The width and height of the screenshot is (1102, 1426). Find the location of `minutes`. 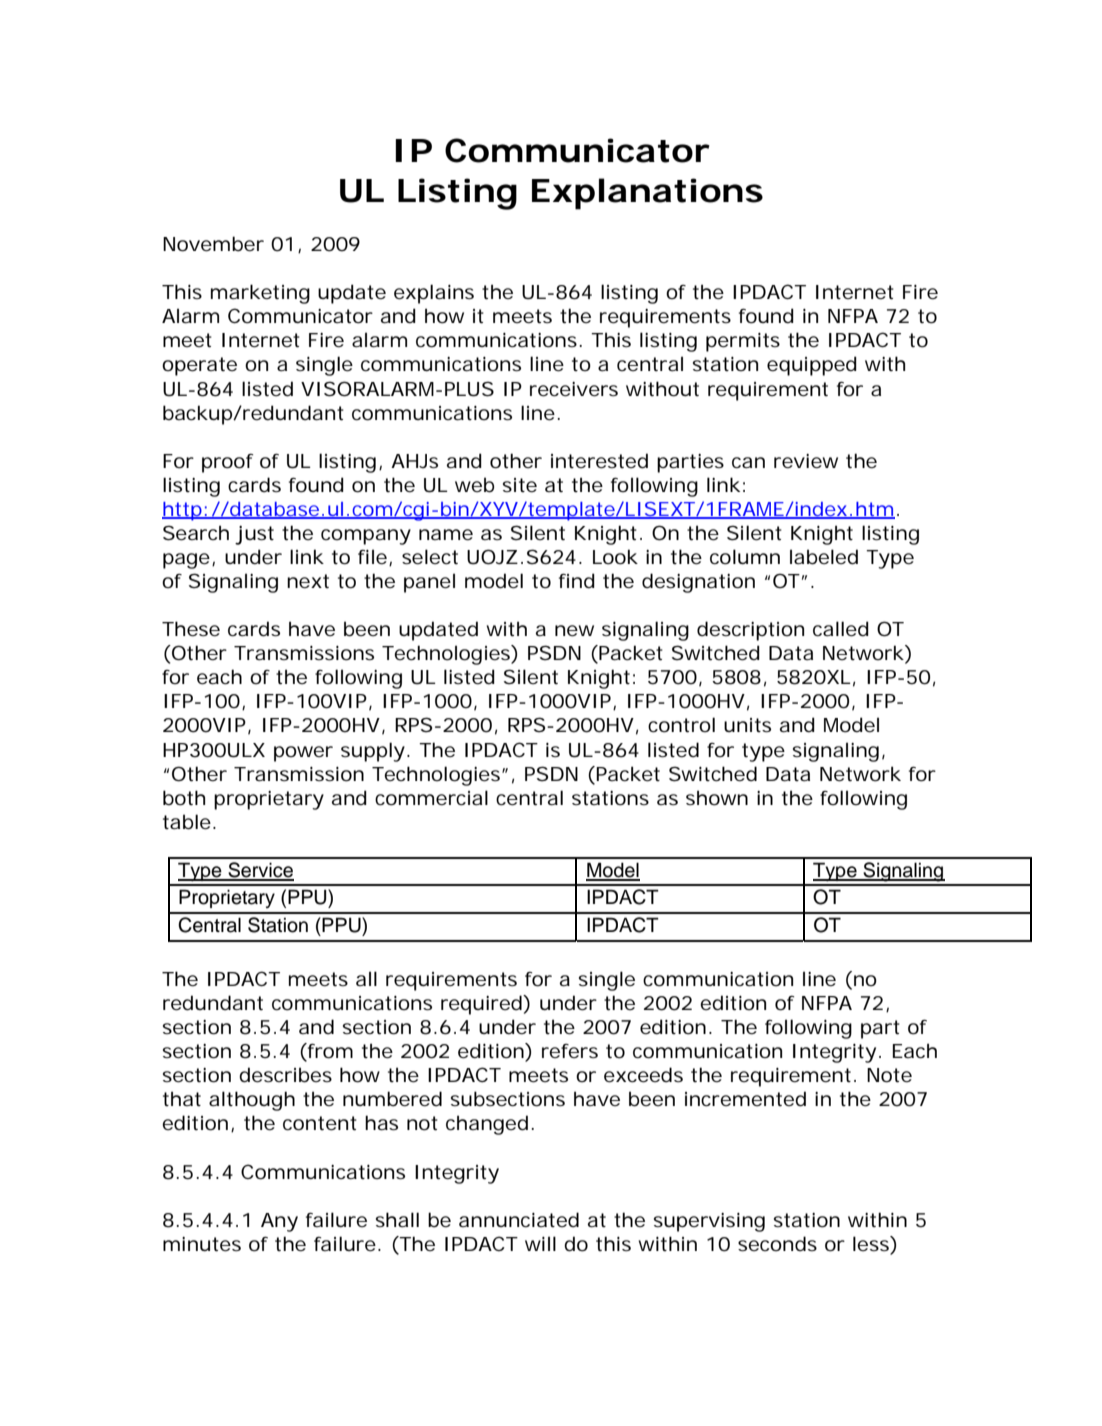

minutes is located at coordinates (202, 1244).
